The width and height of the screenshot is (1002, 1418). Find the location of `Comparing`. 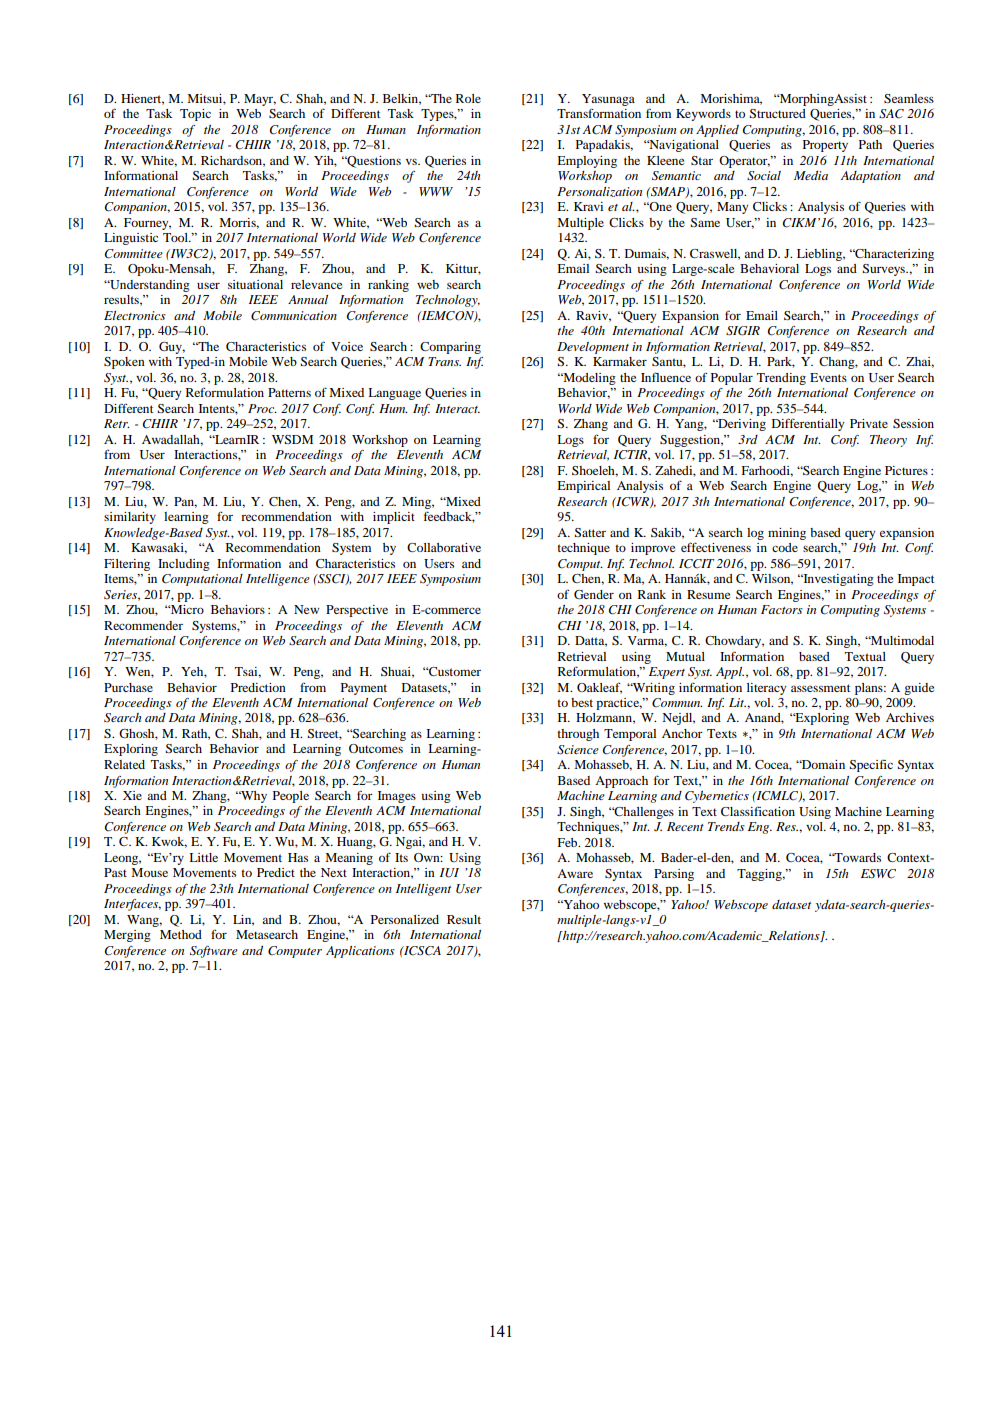

Comparing is located at coordinates (450, 348).
